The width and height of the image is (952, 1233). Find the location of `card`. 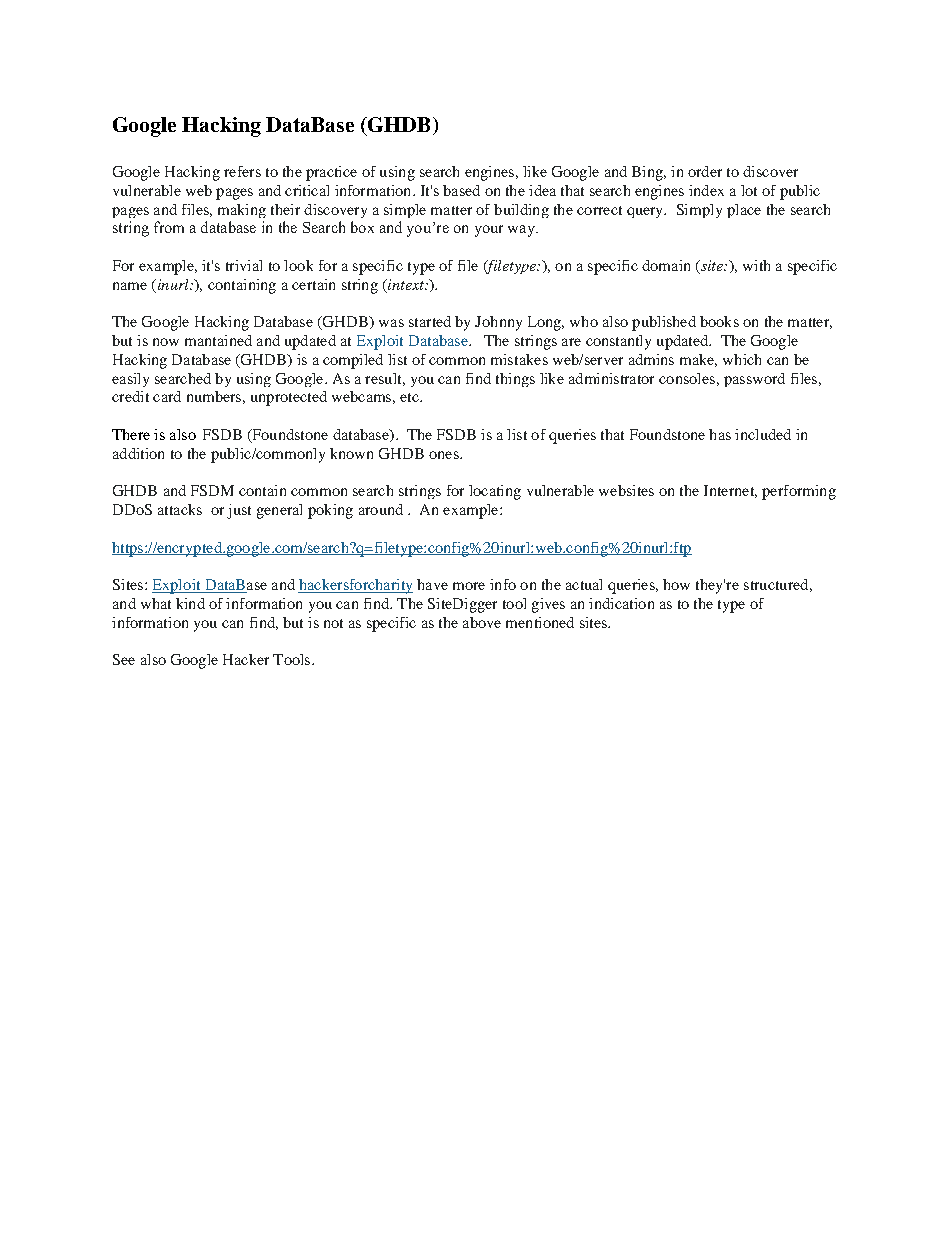

card is located at coordinates (167, 396).
